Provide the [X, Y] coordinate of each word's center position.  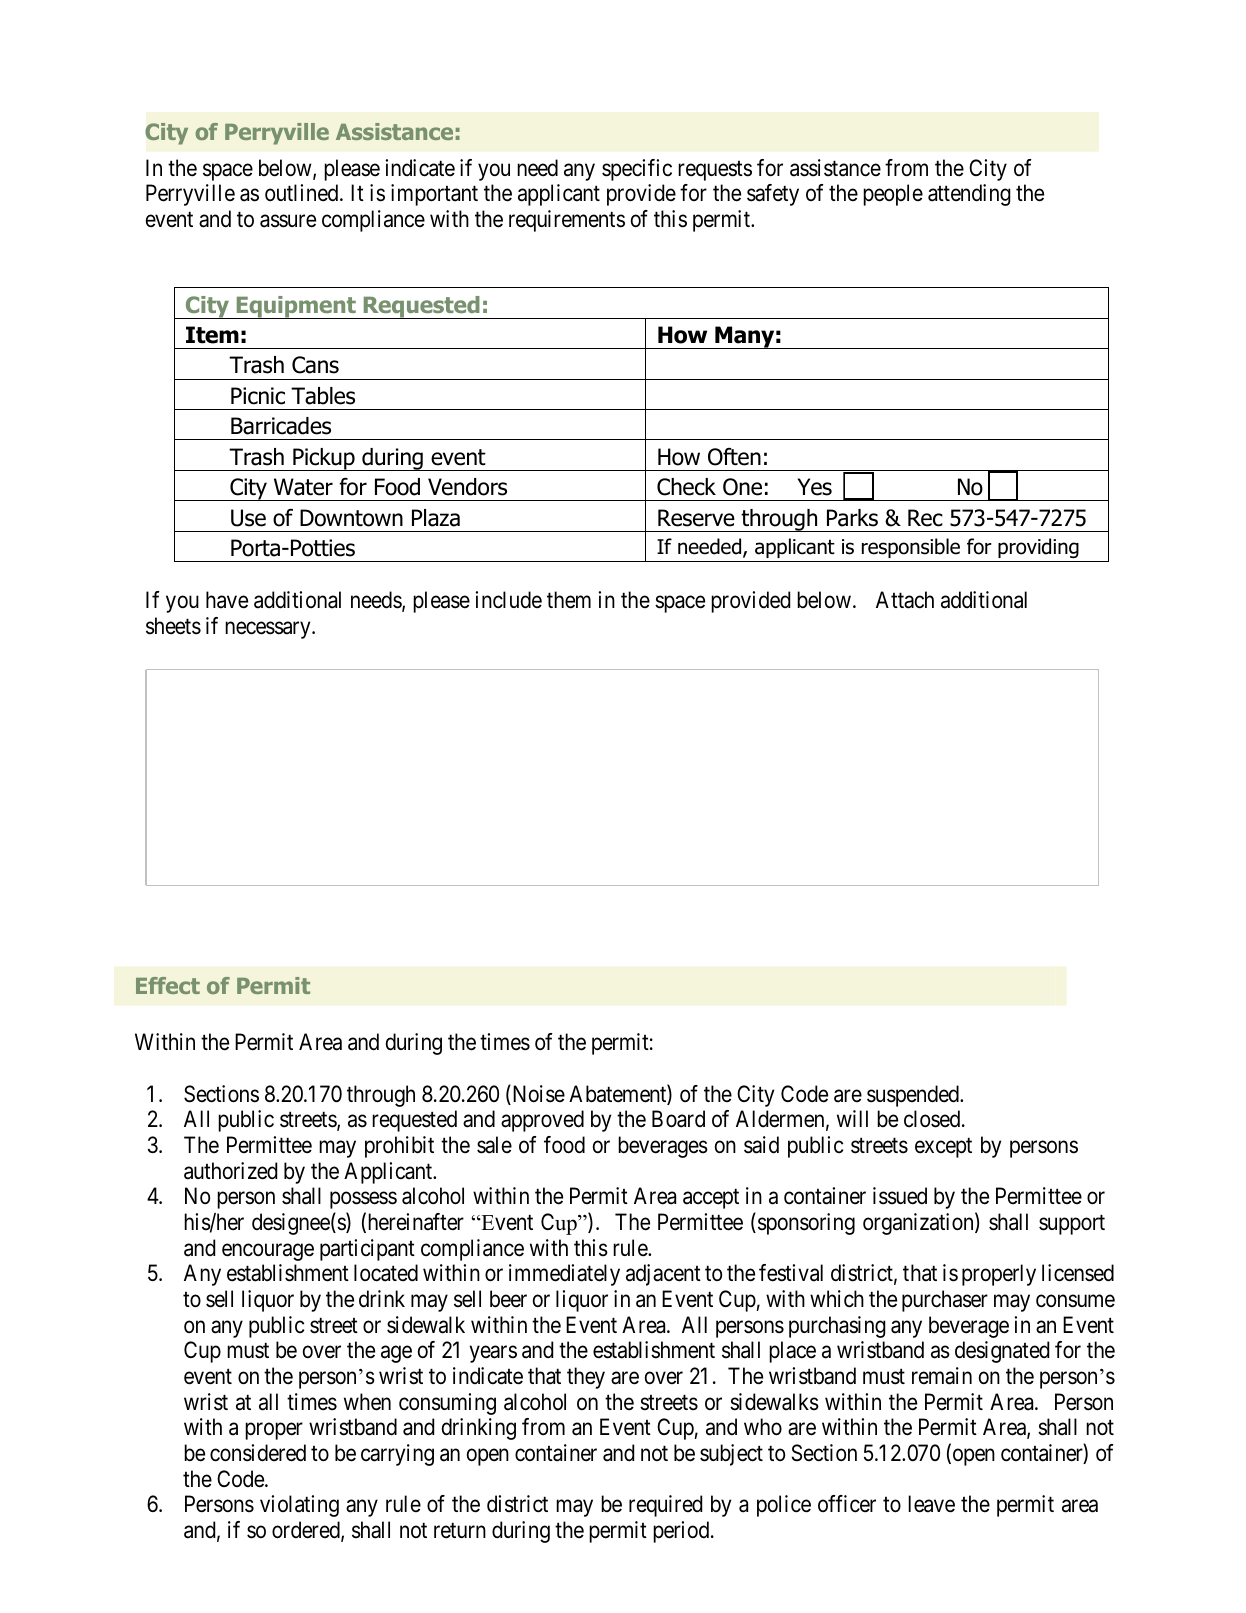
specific [637, 170]
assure [288, 221]
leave [931, 1504]
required [665, 1506]
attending [969, 195]
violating [299, 1506]
